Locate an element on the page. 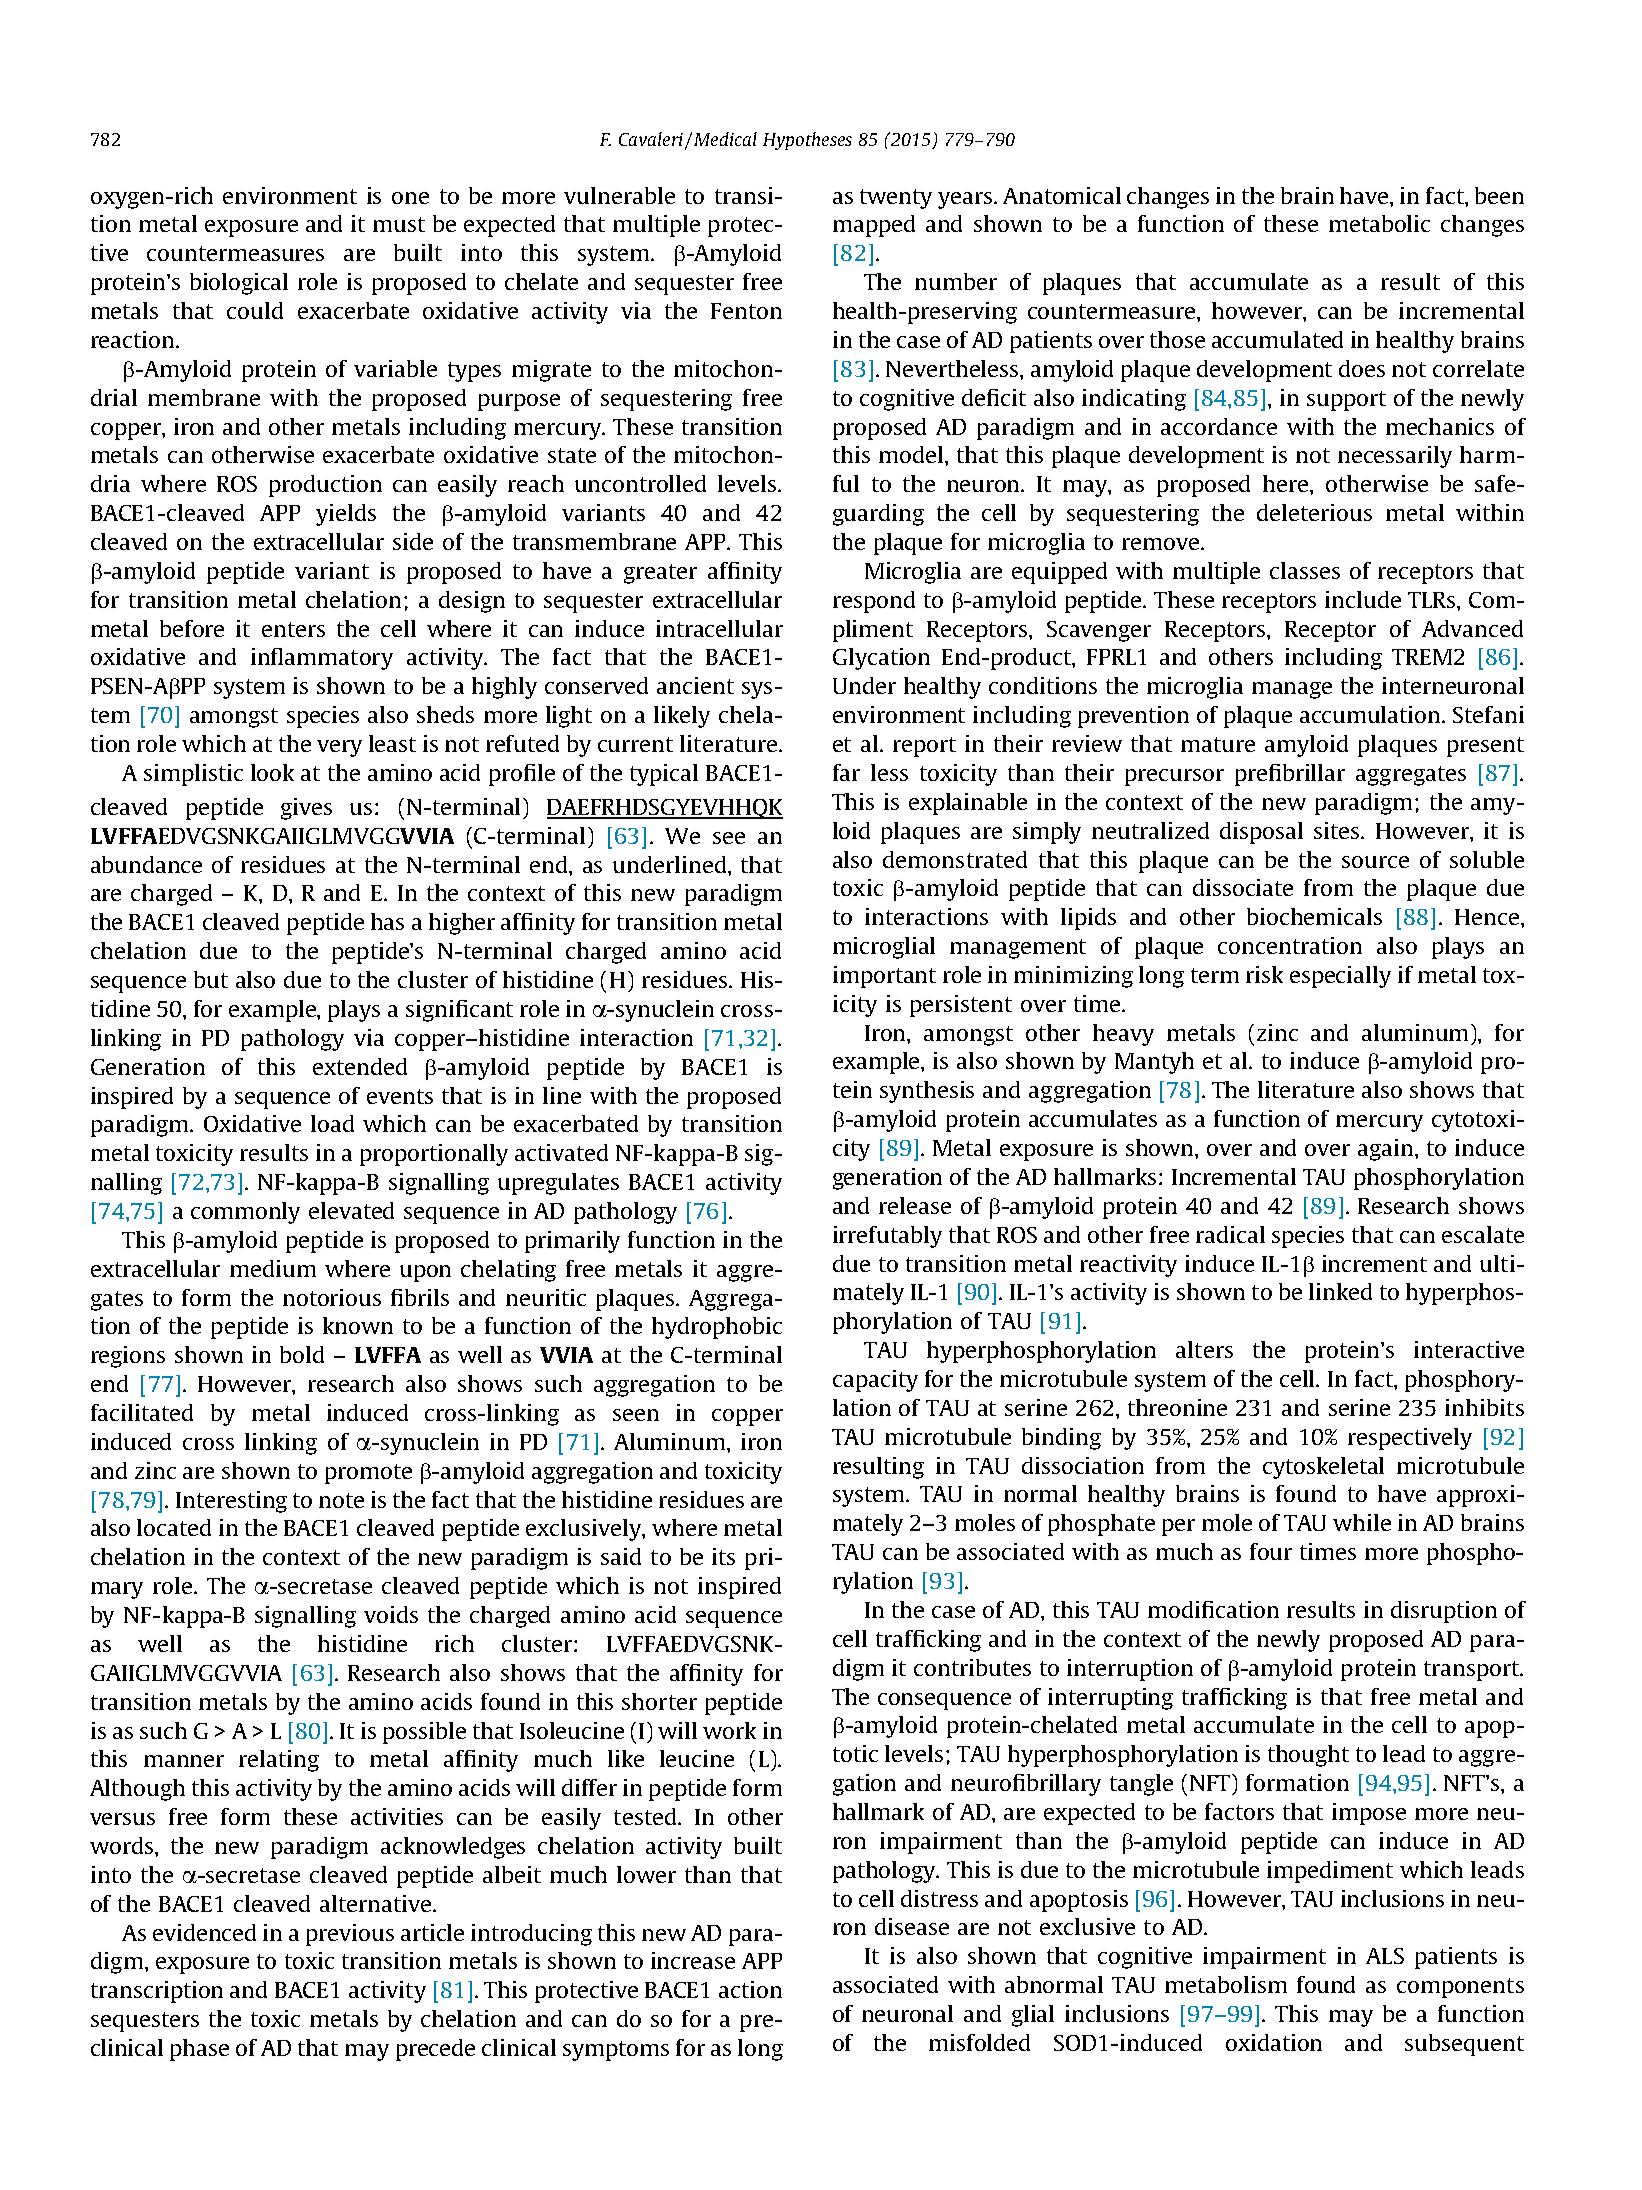 This image has height=2190, width=1642. cytoskeletal is located at coordinates (1323, 1468).
